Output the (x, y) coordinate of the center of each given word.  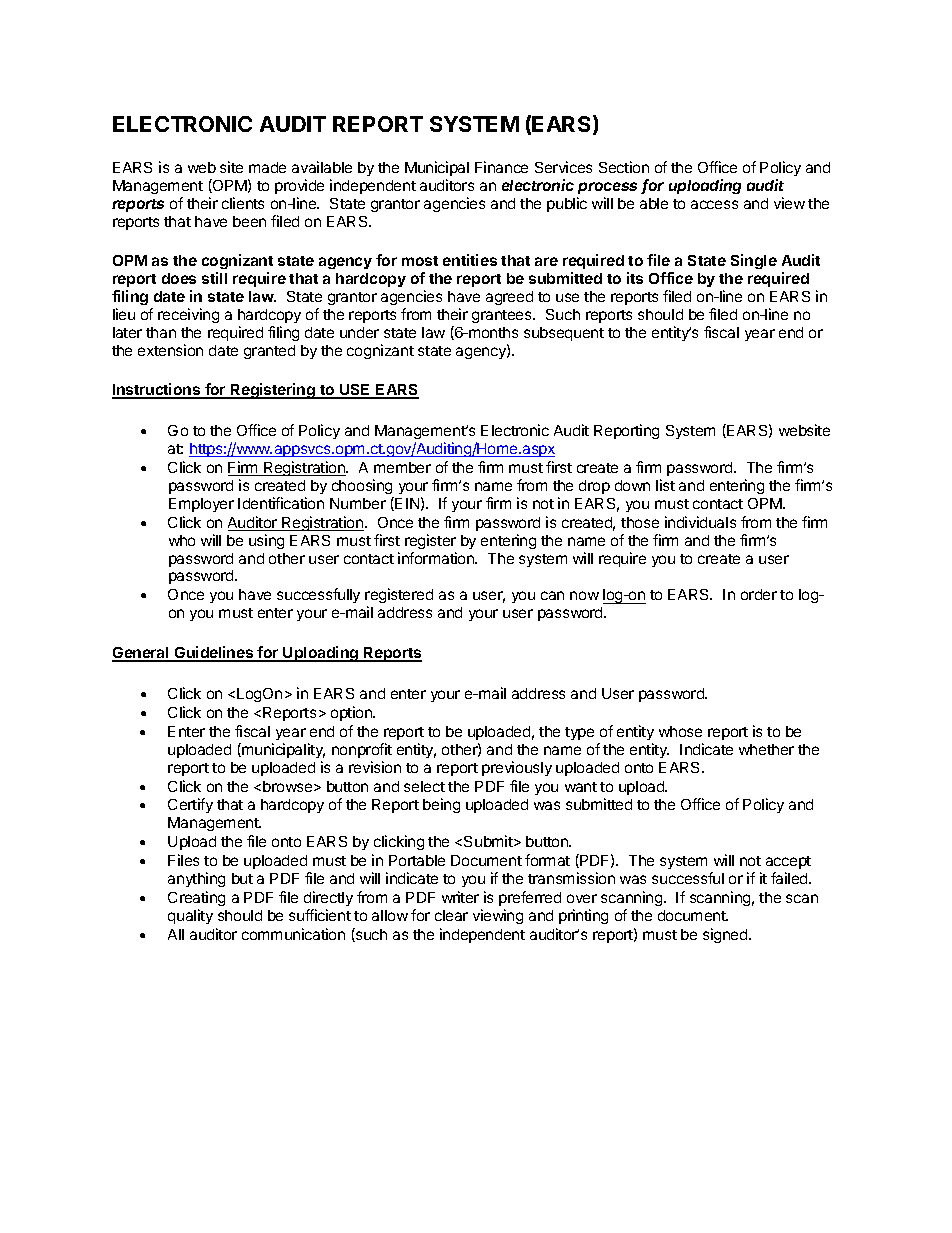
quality (190, 916)
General (141, 654)
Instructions (157, 390)
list (665, 485)
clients (243, 203)
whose (680, 731)
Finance (501, 167)
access (714, 204)
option (352, 713)
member (402, 467)
